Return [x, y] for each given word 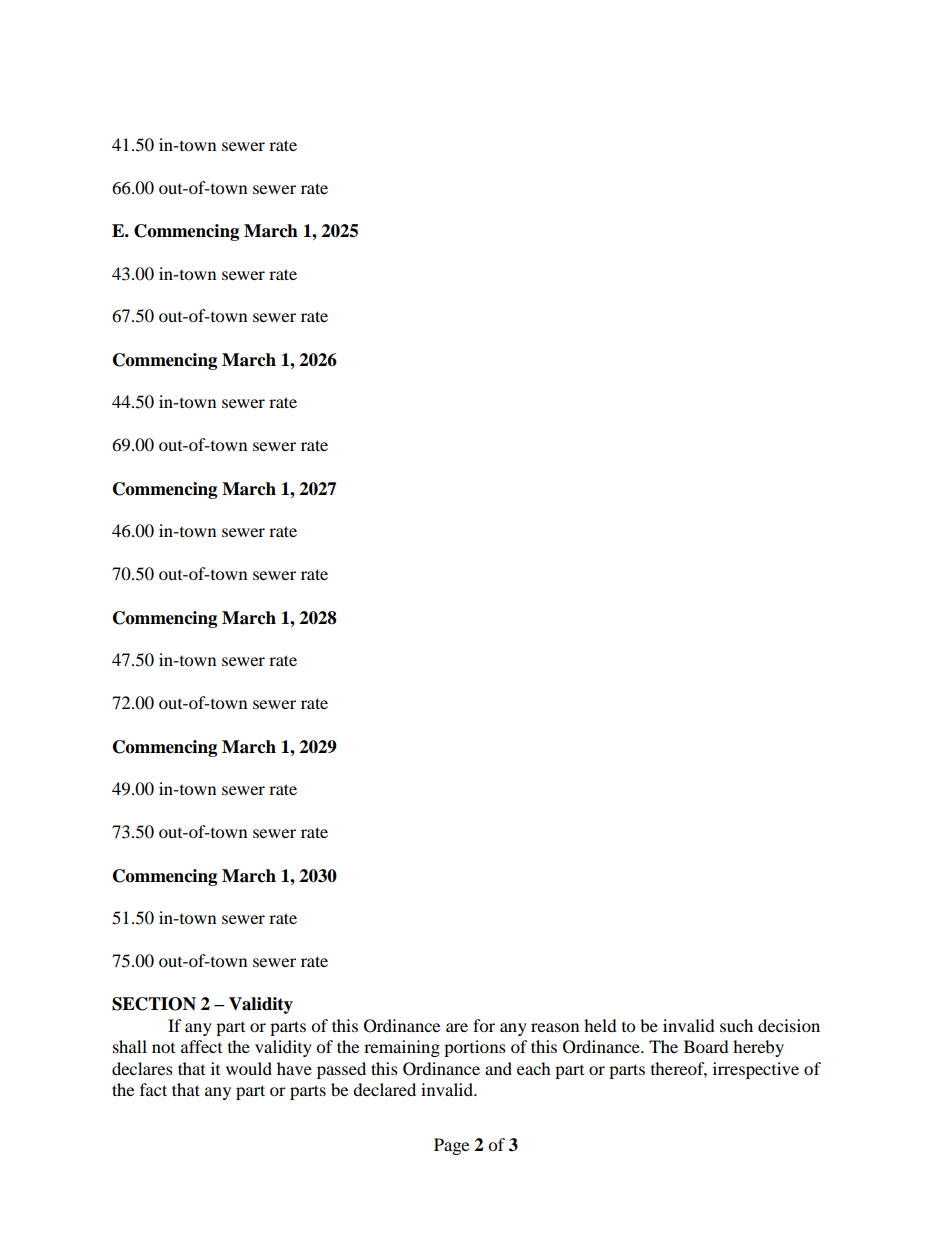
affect [201, 1046]
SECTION [154, 1004]
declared [384, 1089]
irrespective [756, 1070]
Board [706, 1046]
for [484, 1025]
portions [475, 1048]
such [736, 1025]
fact [153, 1089]
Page [451, 1146]
